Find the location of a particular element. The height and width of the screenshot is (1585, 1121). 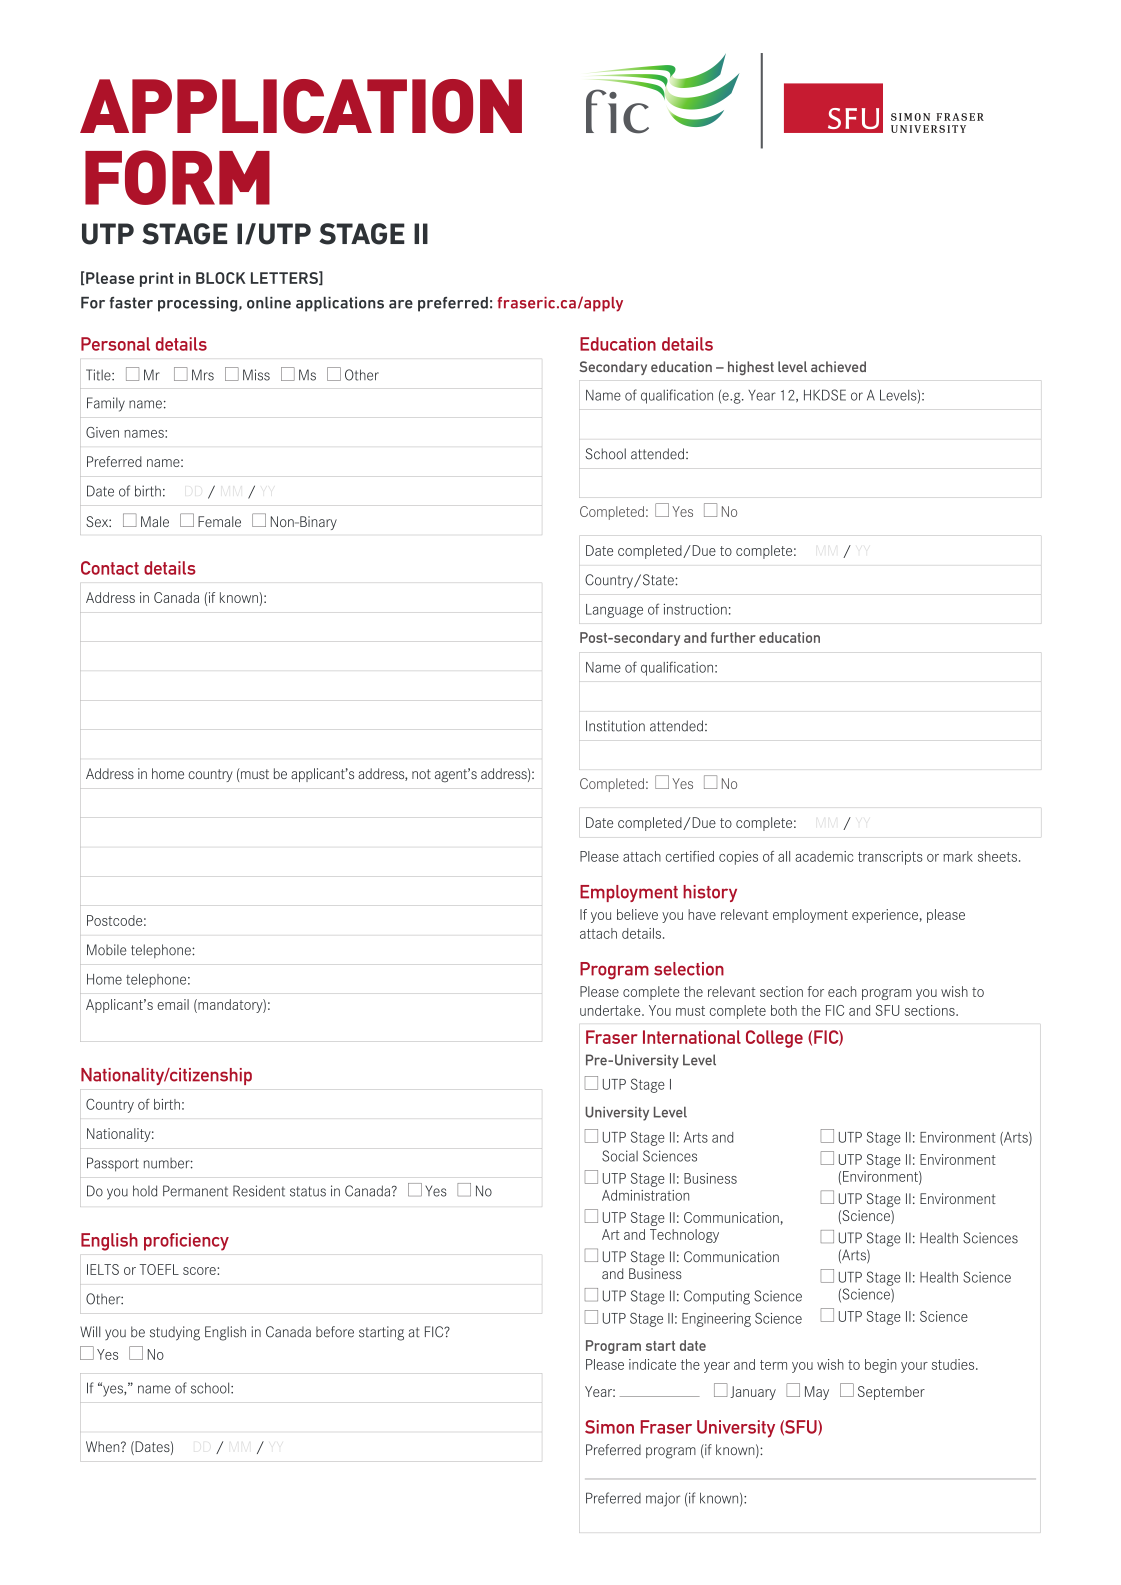

transcripts is located at coordinates (890, 858).
